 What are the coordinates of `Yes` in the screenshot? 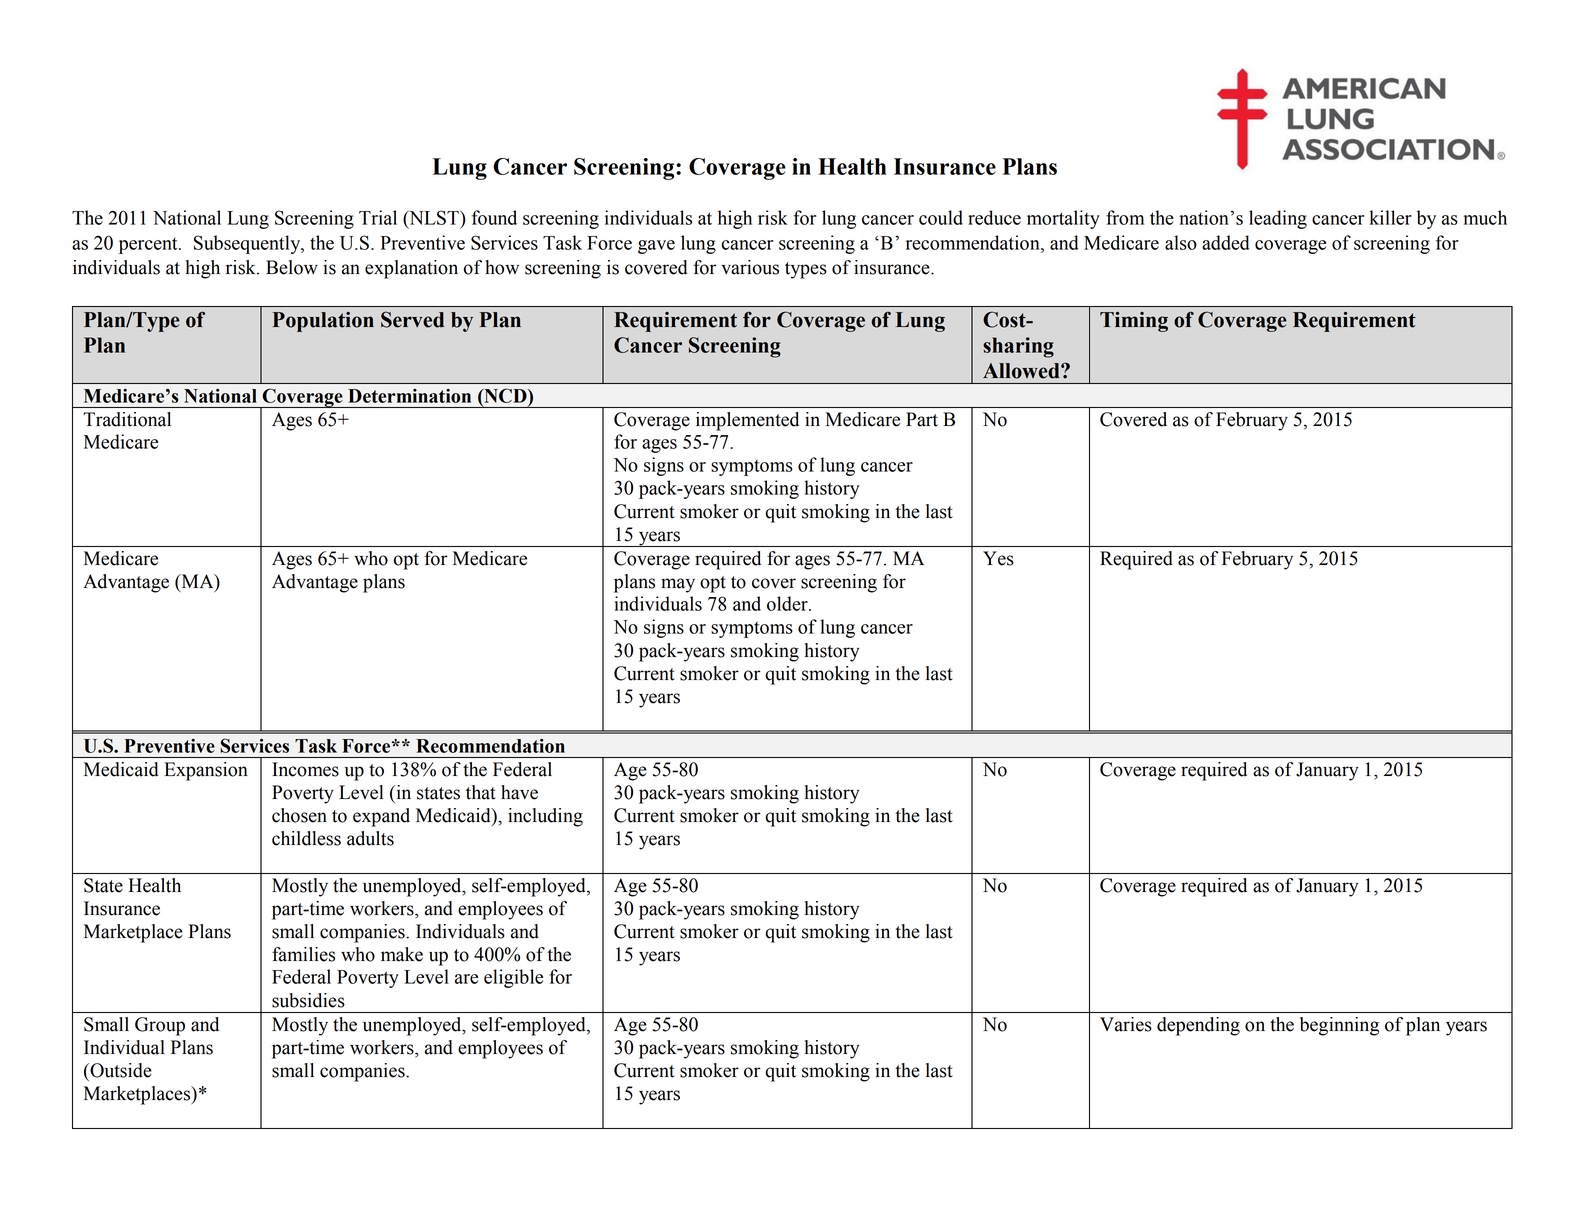 It's located at (998, 558).
